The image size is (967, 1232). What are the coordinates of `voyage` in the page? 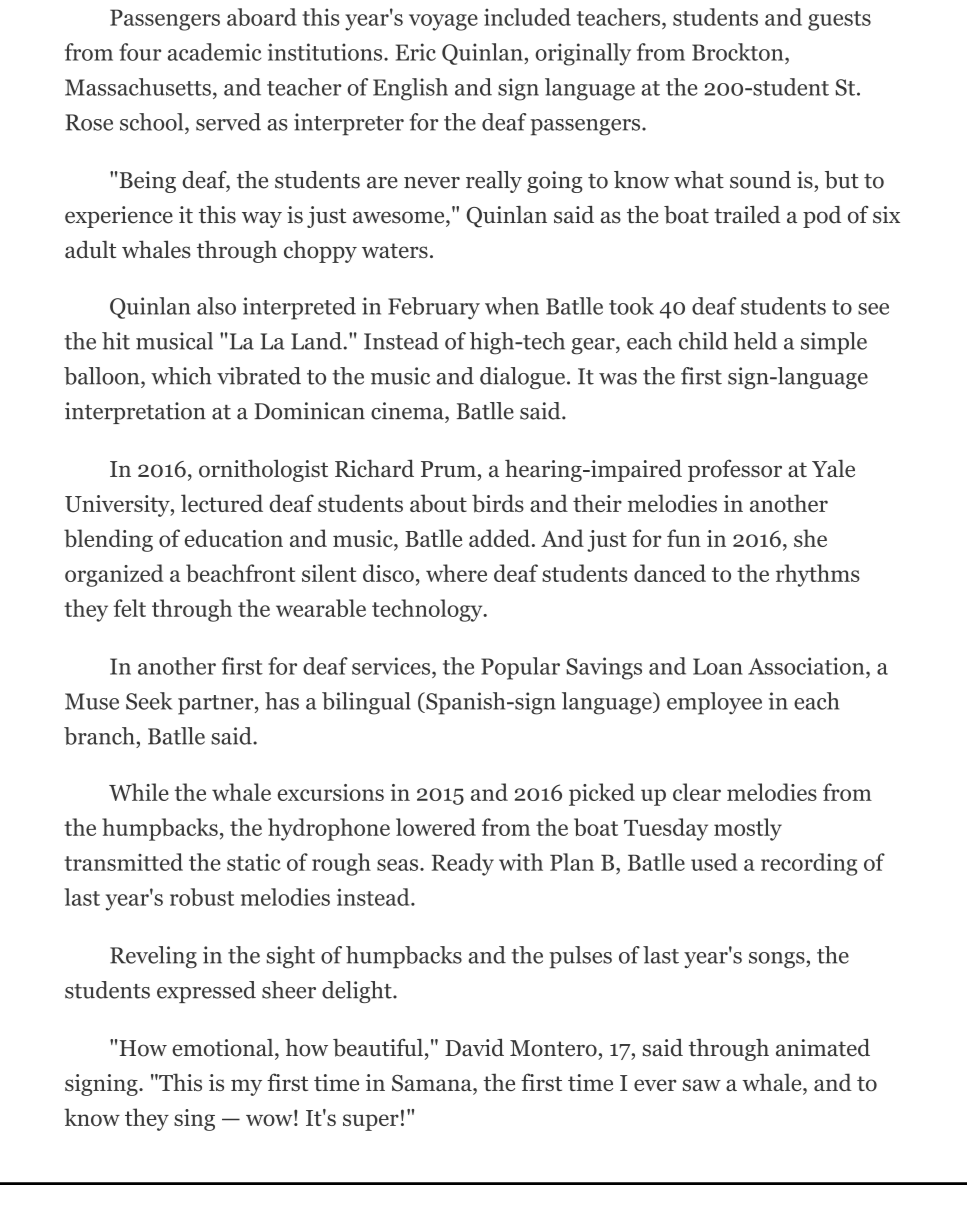 It's located at (443, 22).
